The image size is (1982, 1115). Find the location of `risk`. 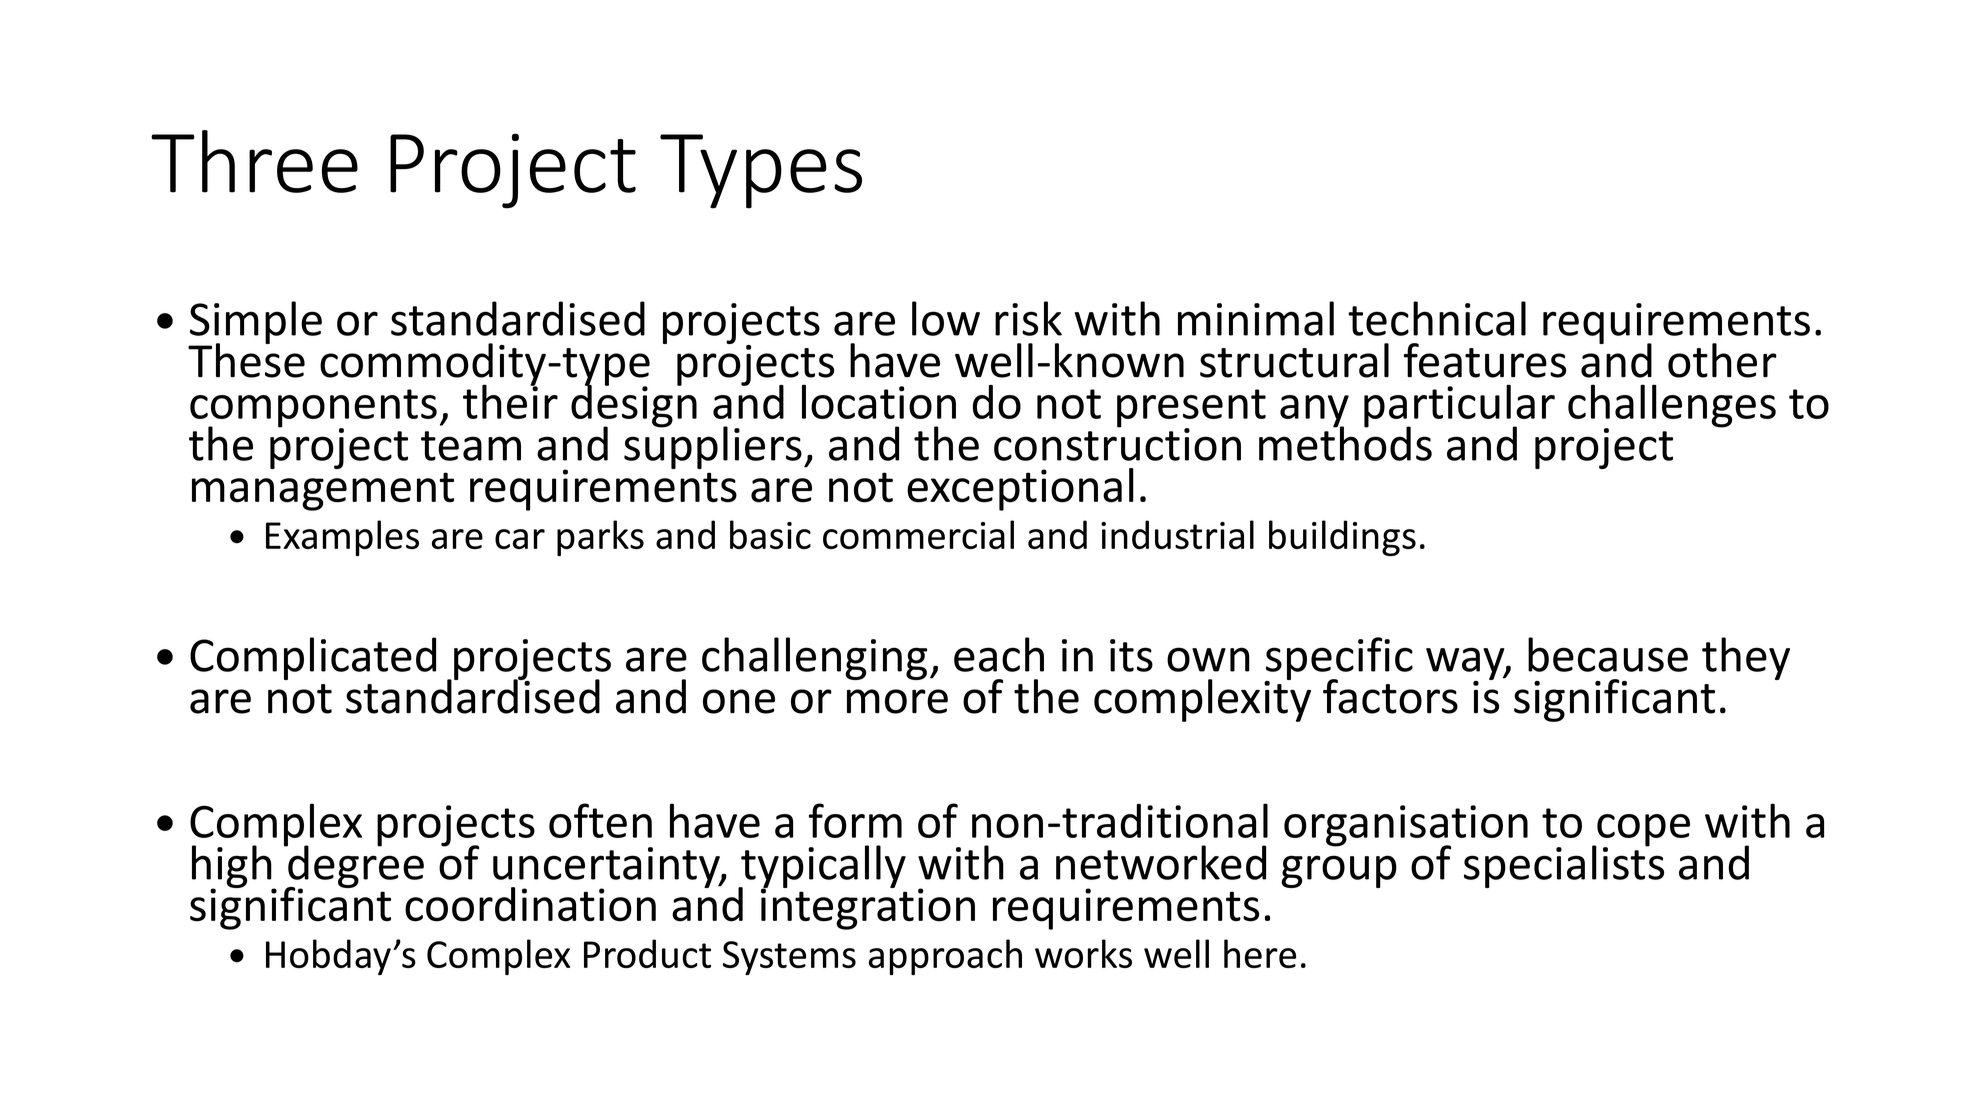

risk is located at coordinates (1028, 318).
